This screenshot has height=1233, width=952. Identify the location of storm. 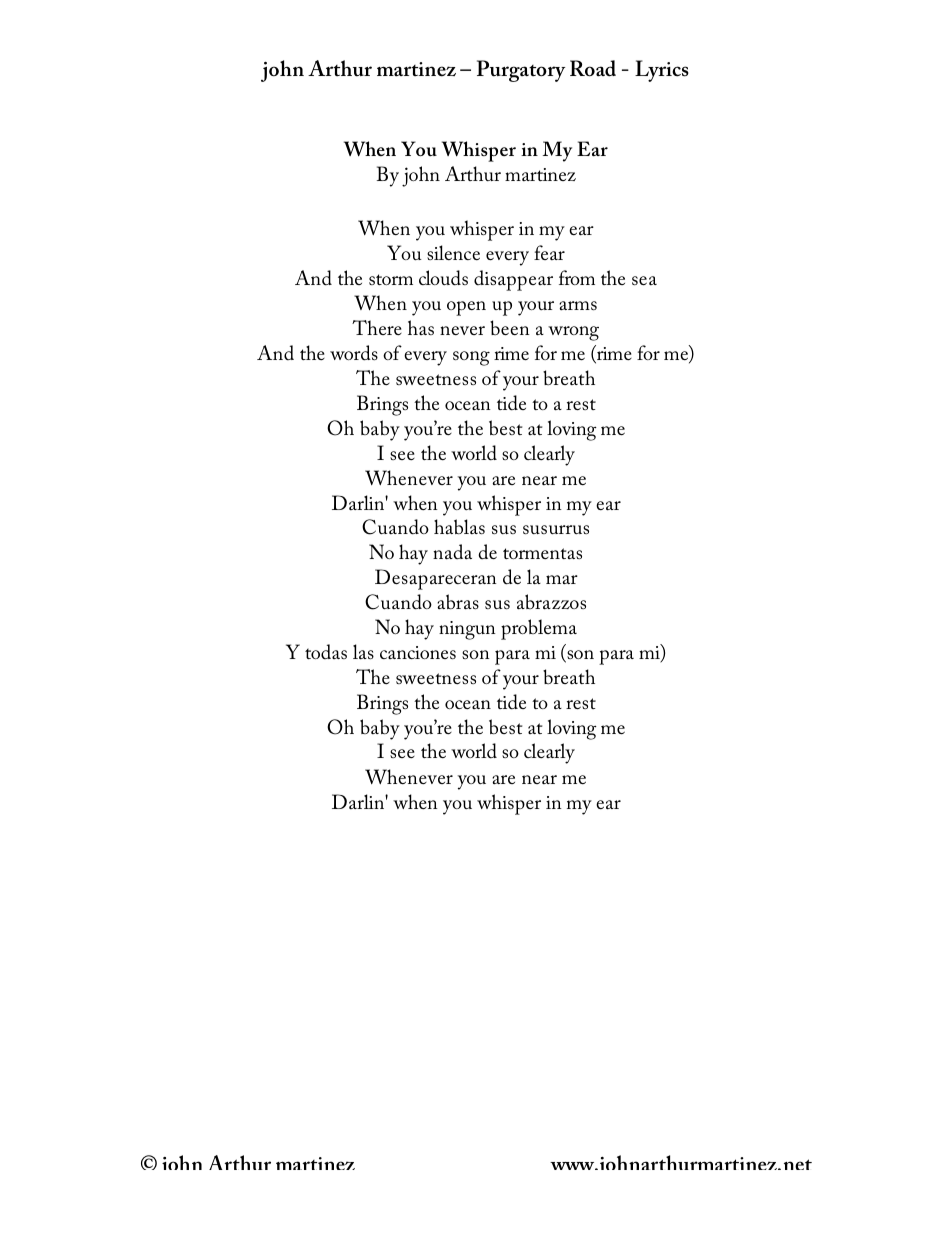
(391, 279).
